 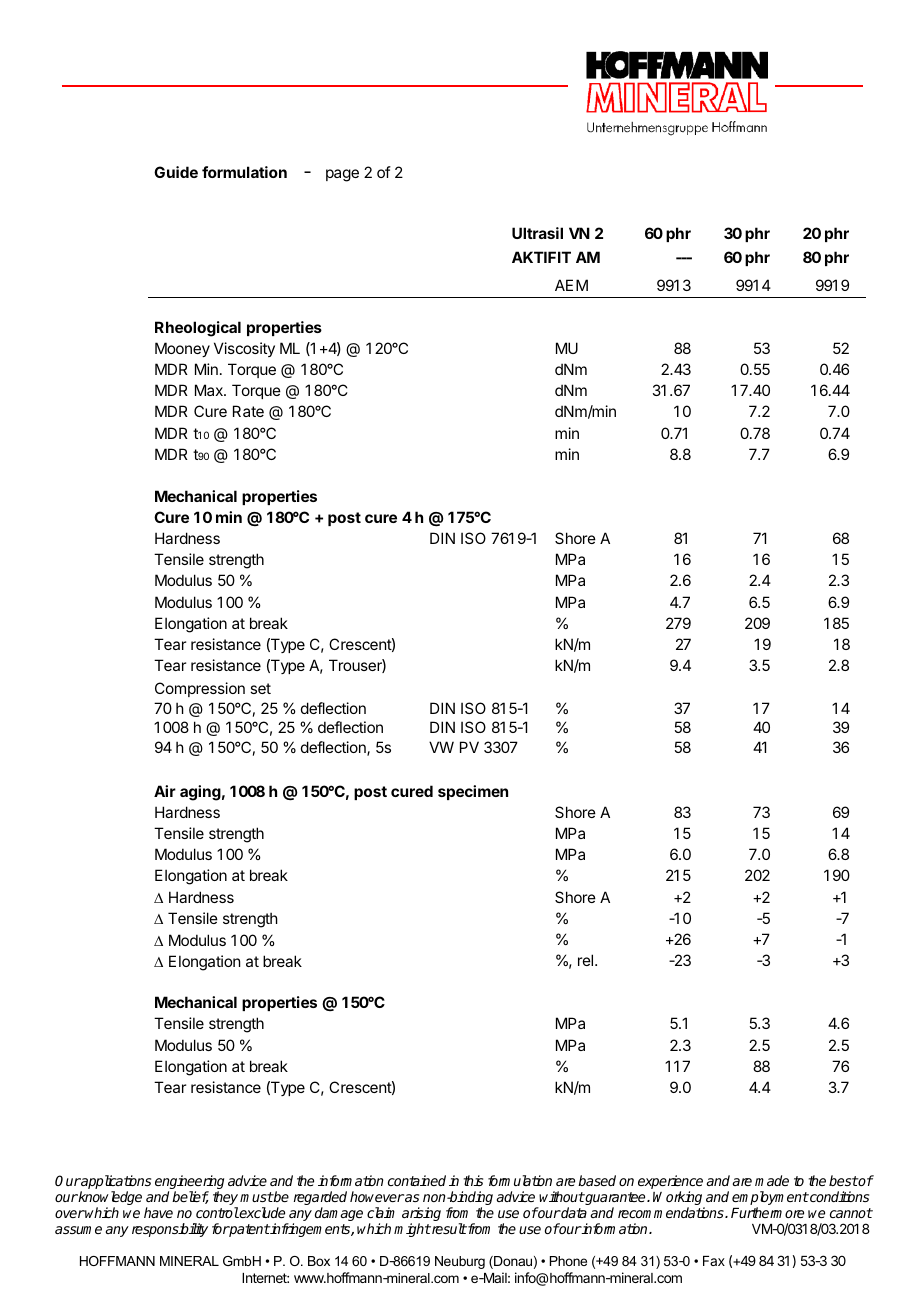 What do you see at coordinates (248, 411) in the screenshot?
I see `Rate` at bounding box center [248, 411].
